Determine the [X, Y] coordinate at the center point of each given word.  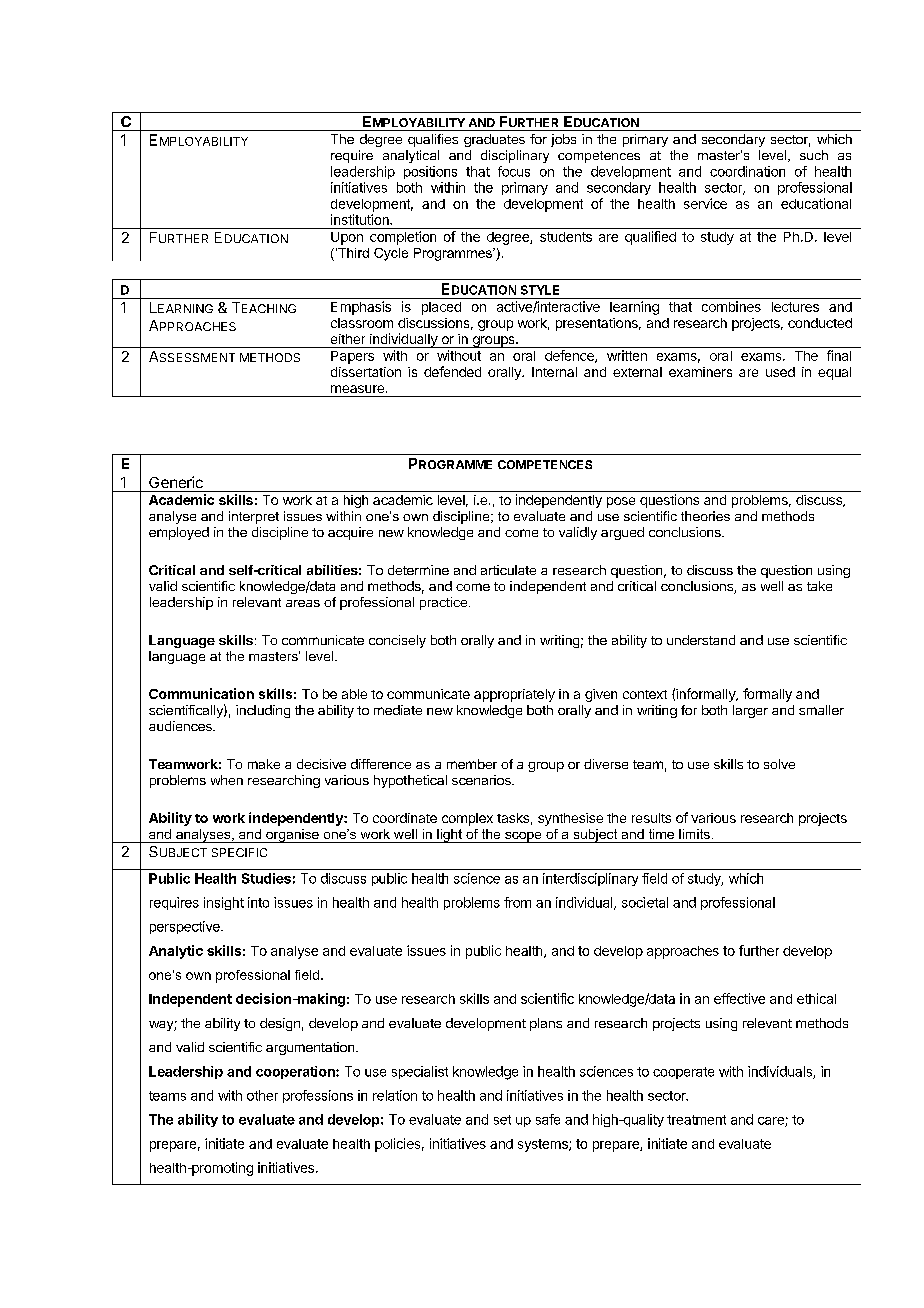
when [227, 780]
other [262, 1095]
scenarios [482, 780]
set [502, 1120]
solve [779, 764]
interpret [254, 517]
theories [705, 516]
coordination [747, 171]
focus [514, 171]
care [772, 1122]
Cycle [391, 254]
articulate [508, 570]
